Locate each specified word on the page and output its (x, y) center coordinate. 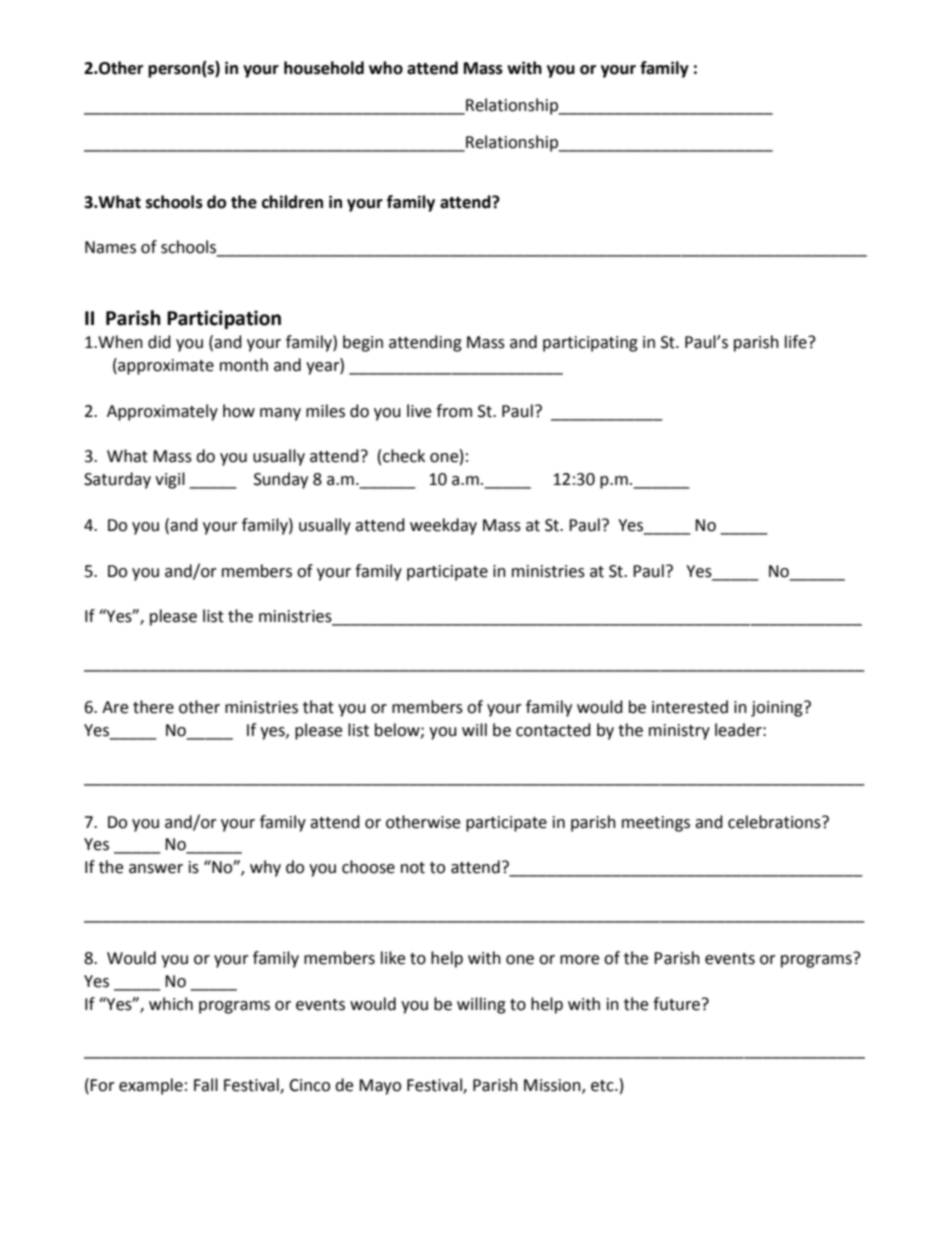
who (386, 68)
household (324, 68)
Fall (206, 1085)
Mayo (380, 1087)
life (797, 342)
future (676, 1004)
